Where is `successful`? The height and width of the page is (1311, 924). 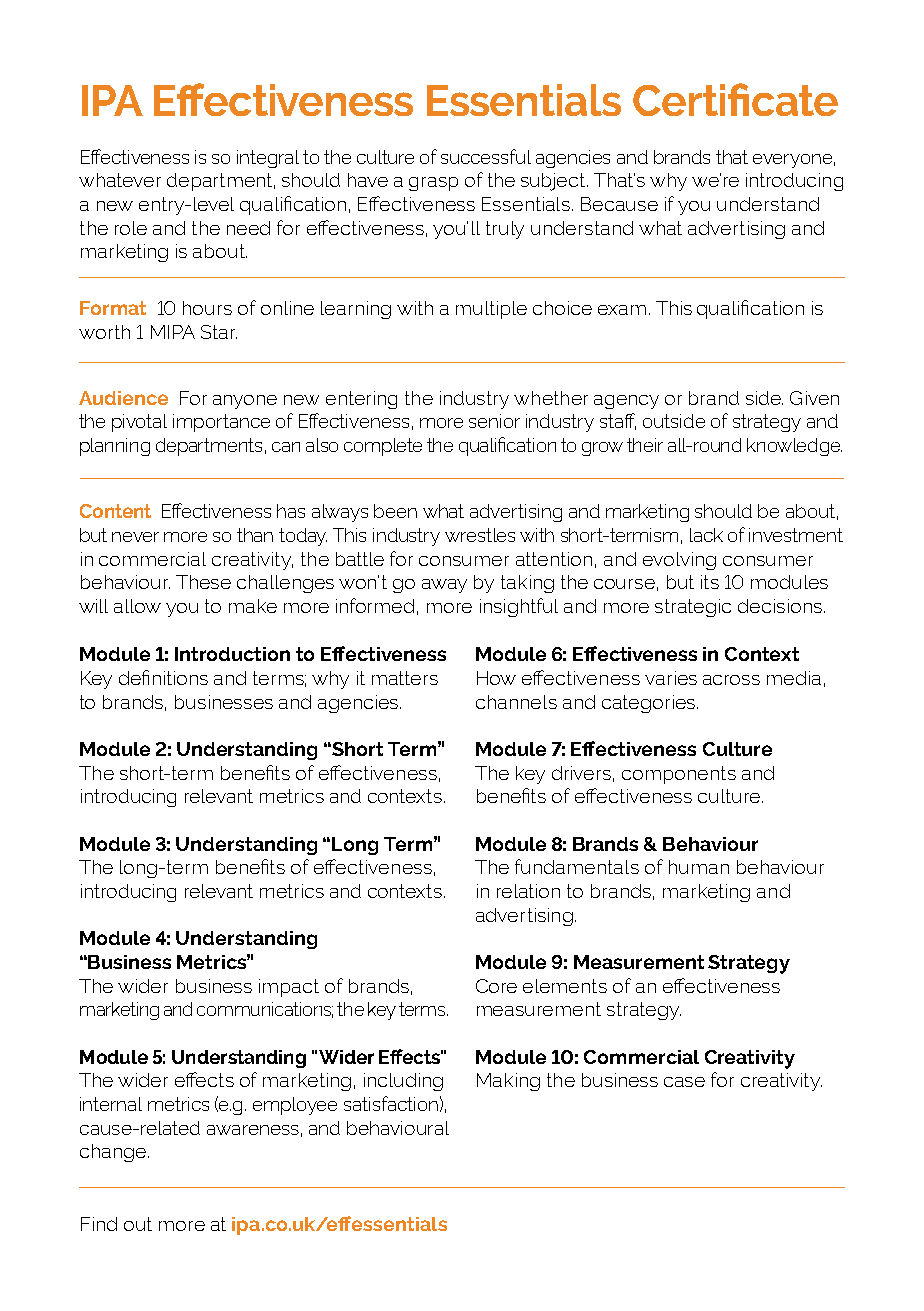
successful is located at coordinates (486, 156).
